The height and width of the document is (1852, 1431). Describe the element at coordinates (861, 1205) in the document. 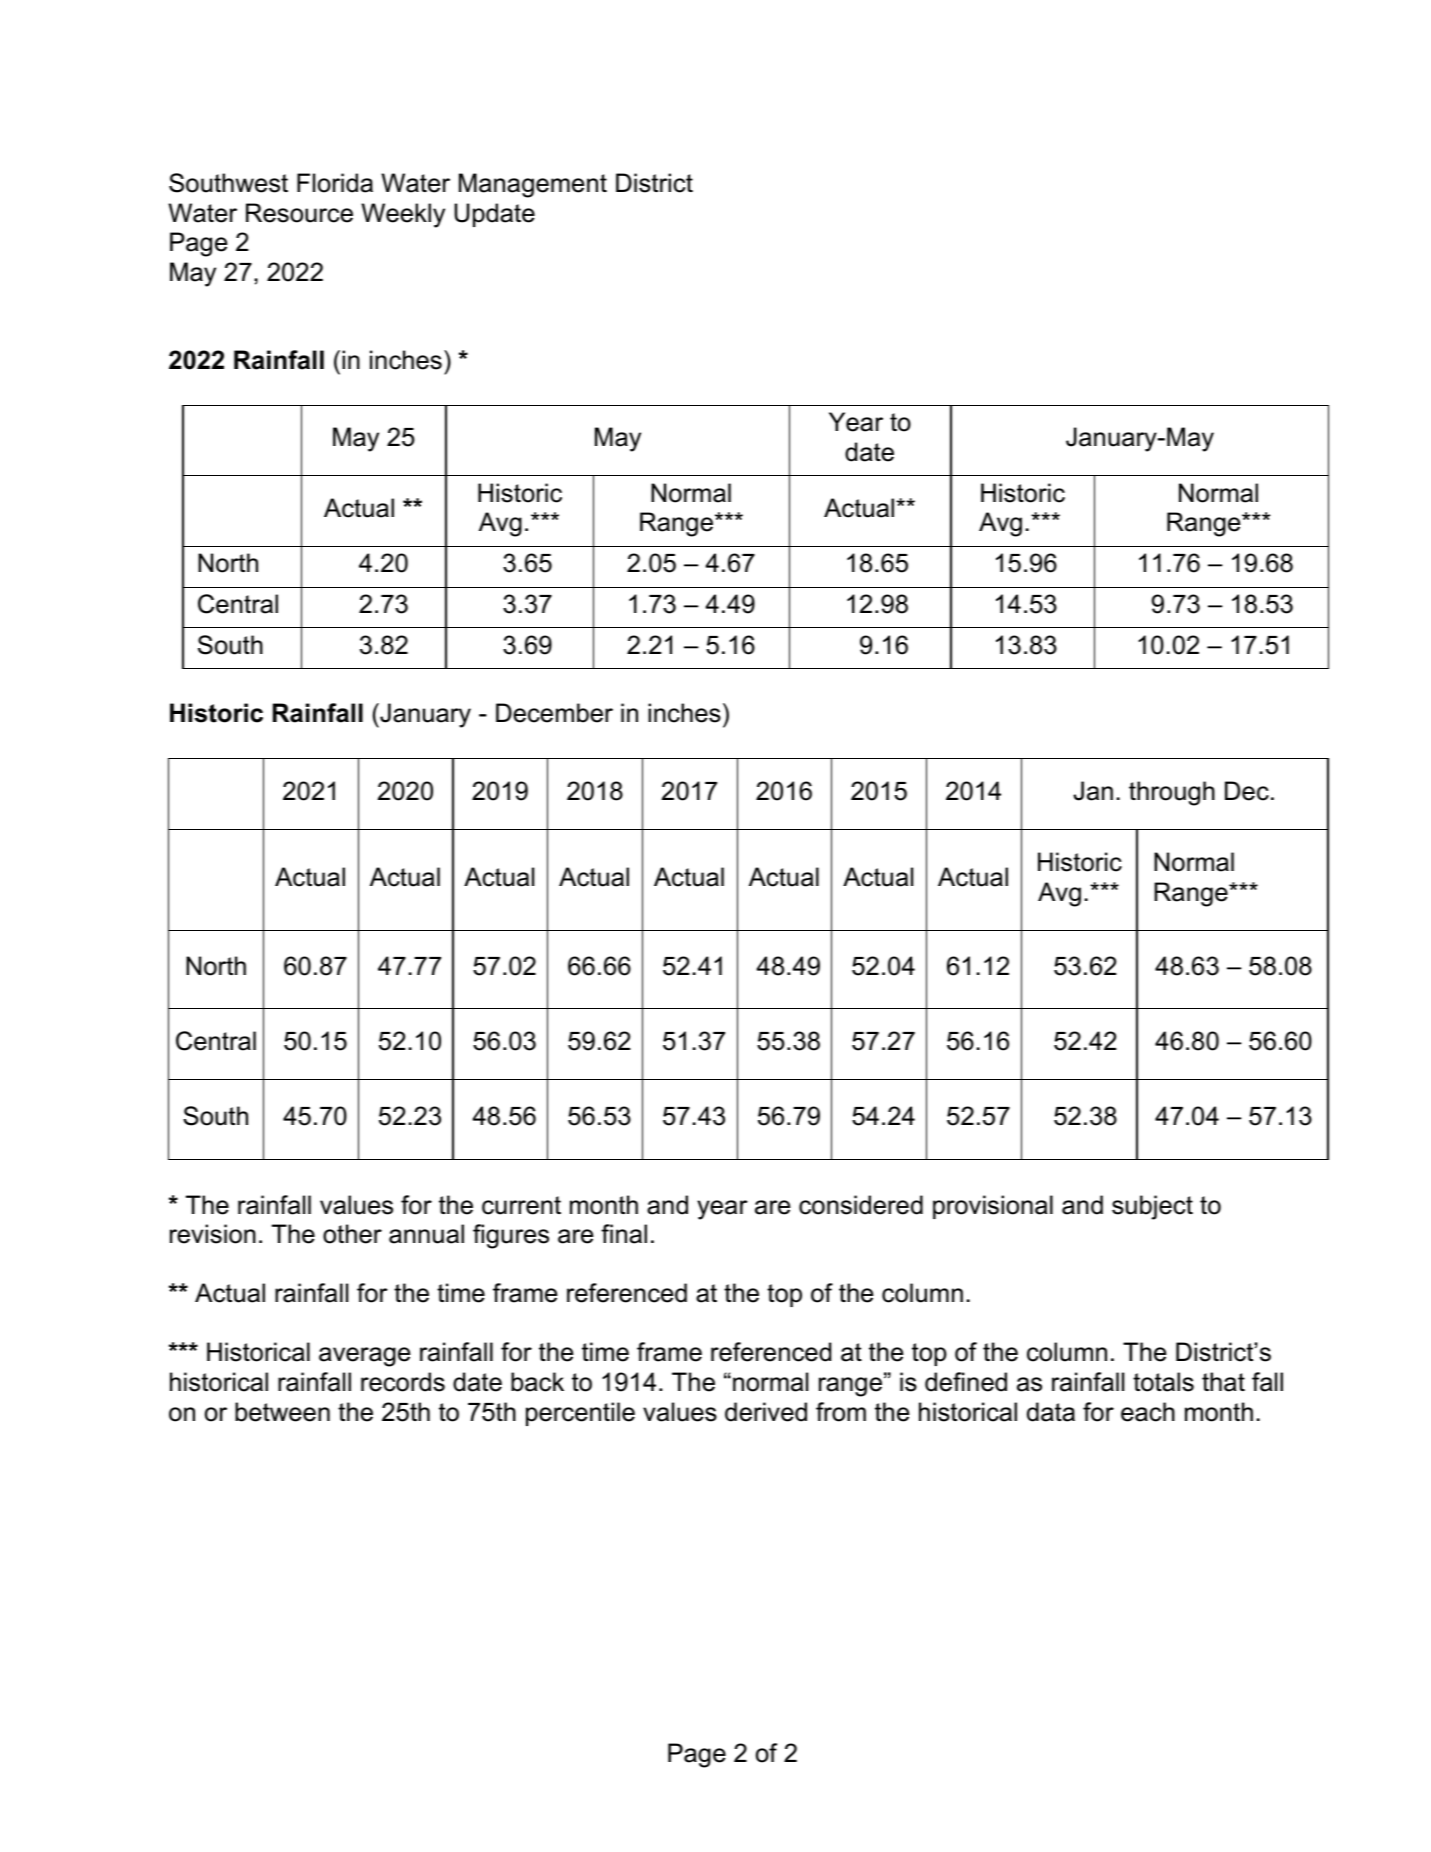

I see `considered` at that location.
